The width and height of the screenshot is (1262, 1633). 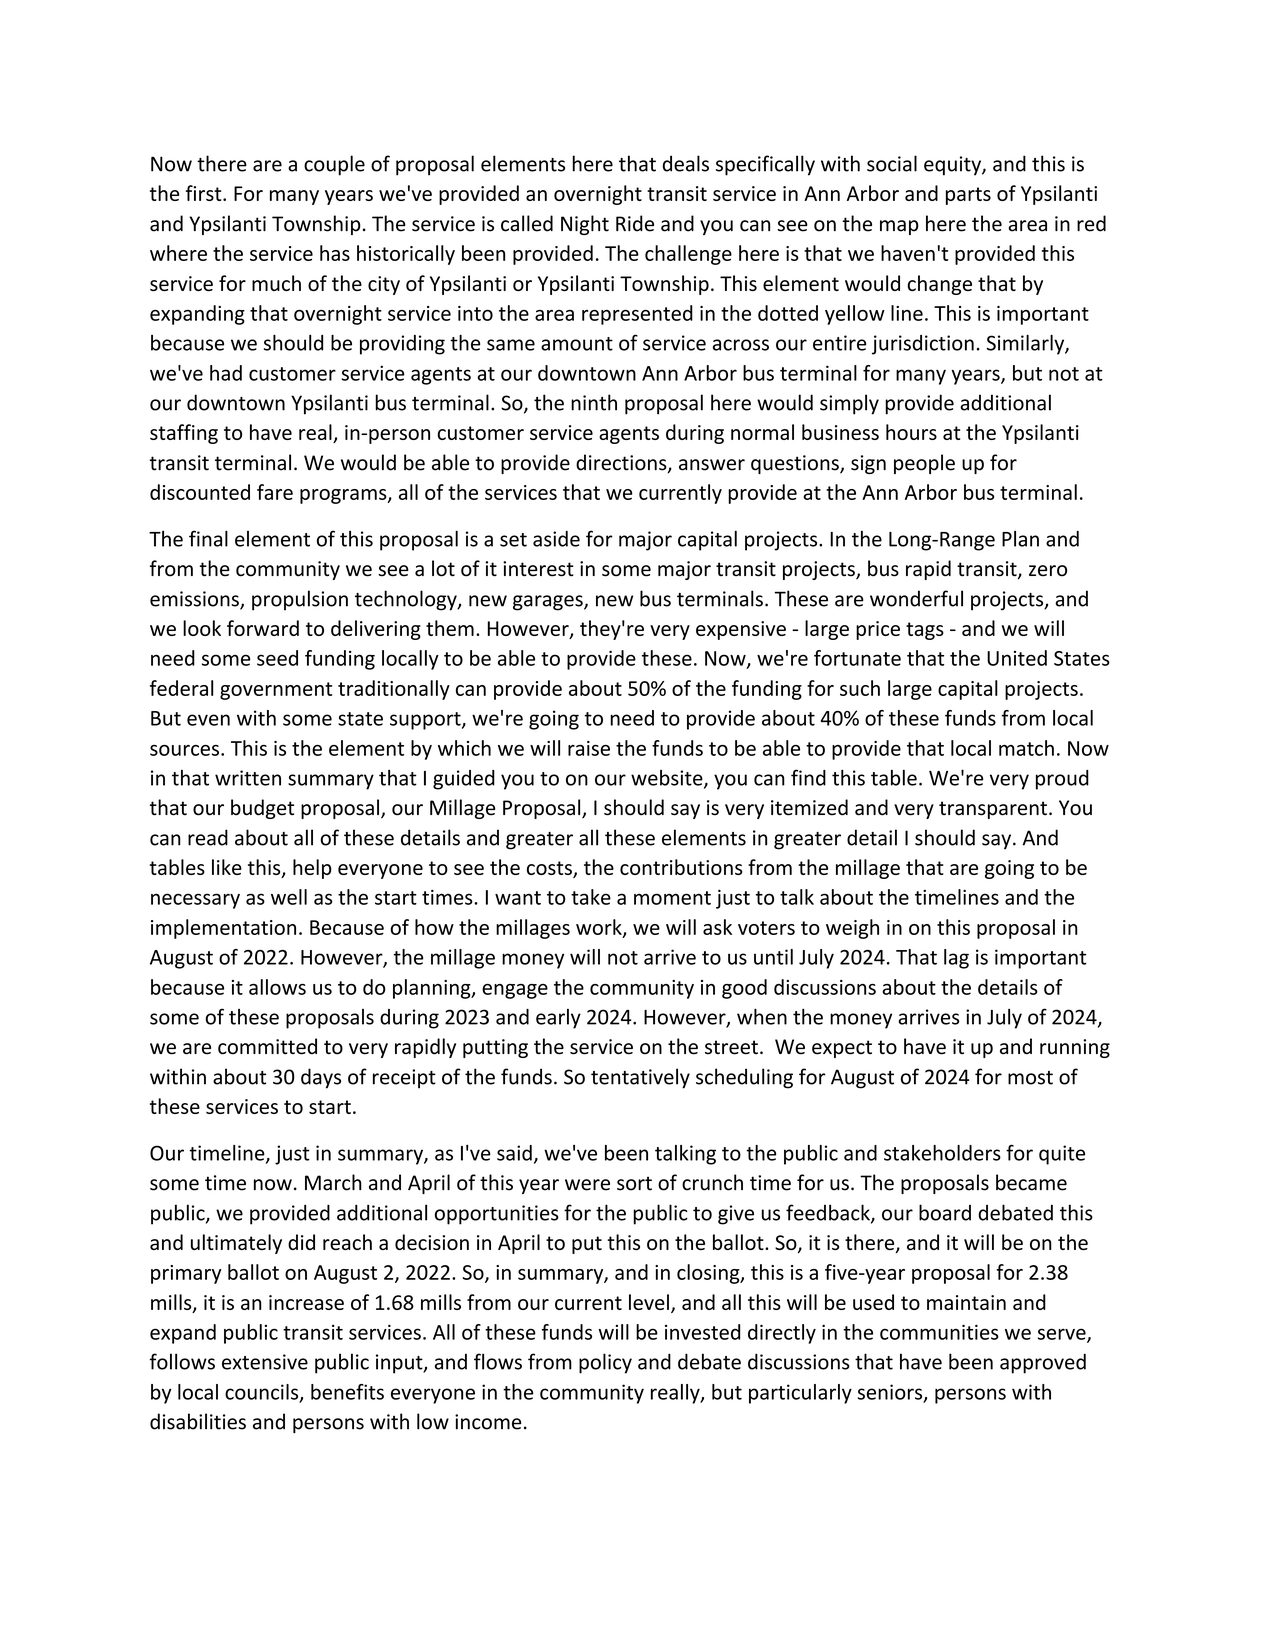 What do you see at coordinates (635, 223) in the screenshot?
I see `Ride` at bounding box center [635, 223].
